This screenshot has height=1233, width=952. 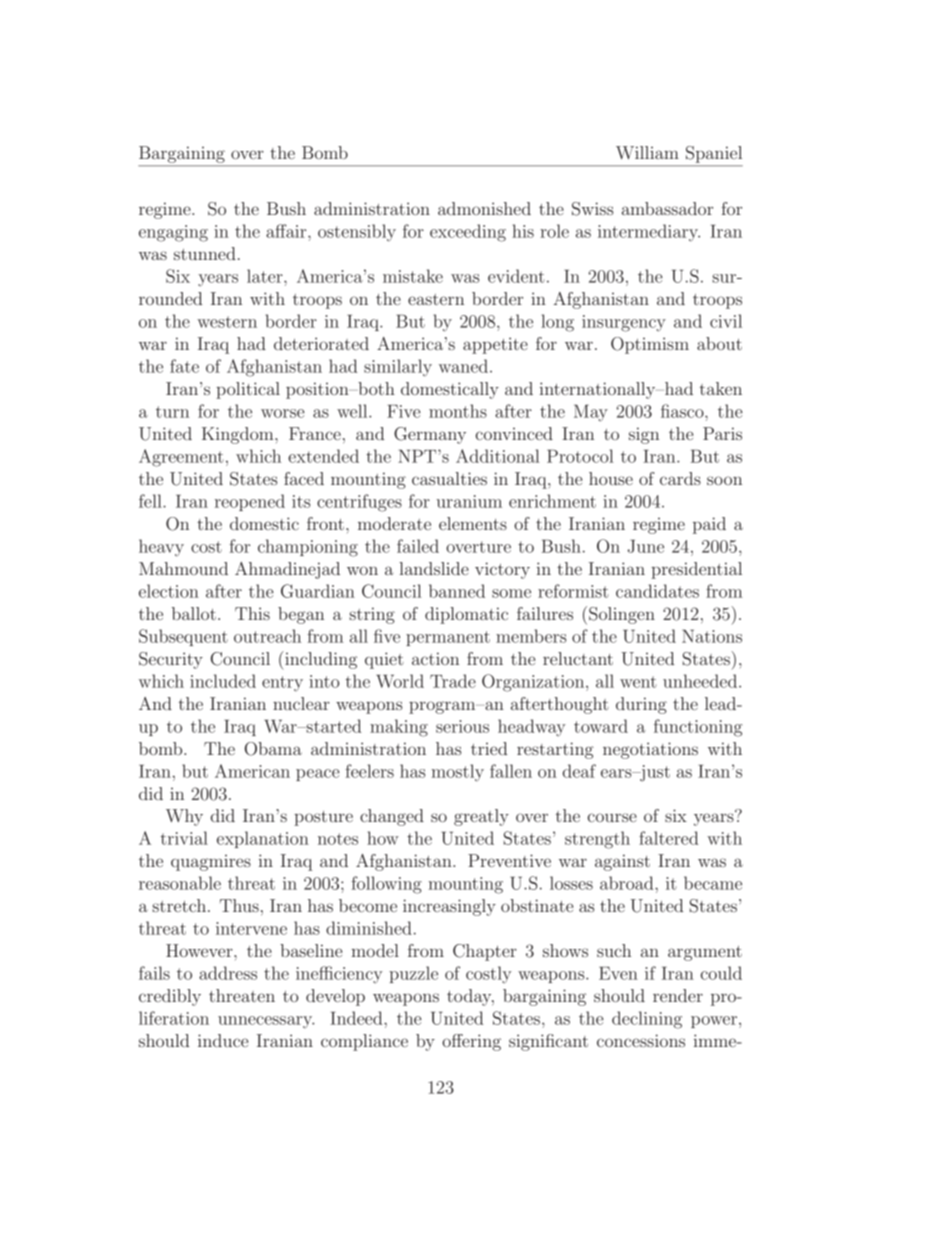 What do you see at coordinates (194, 613) in the screenshot?
I see `ballot` at bounding box center [194, 613].
